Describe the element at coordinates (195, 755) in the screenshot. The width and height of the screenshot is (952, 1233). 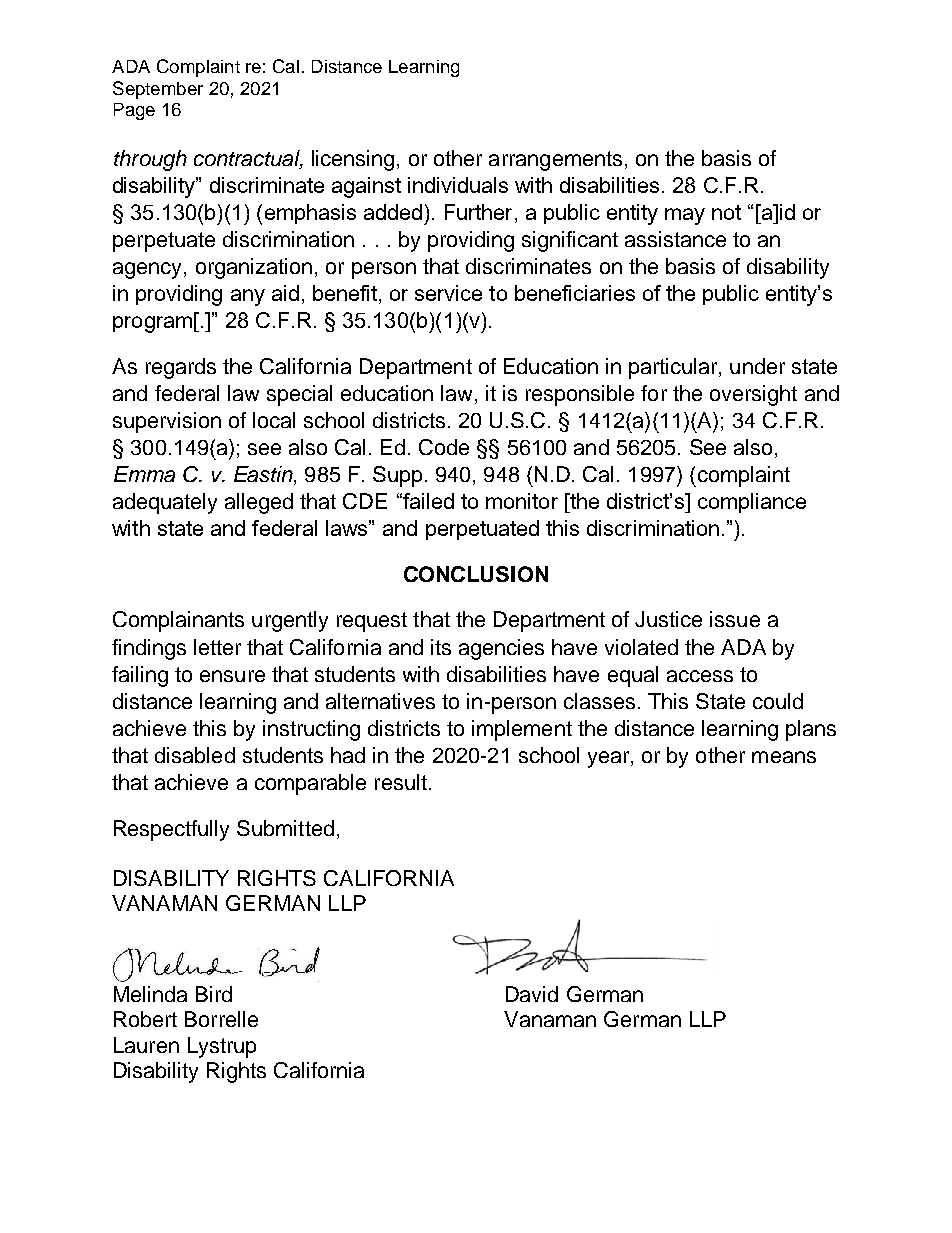
I see `disabled` at that location.
